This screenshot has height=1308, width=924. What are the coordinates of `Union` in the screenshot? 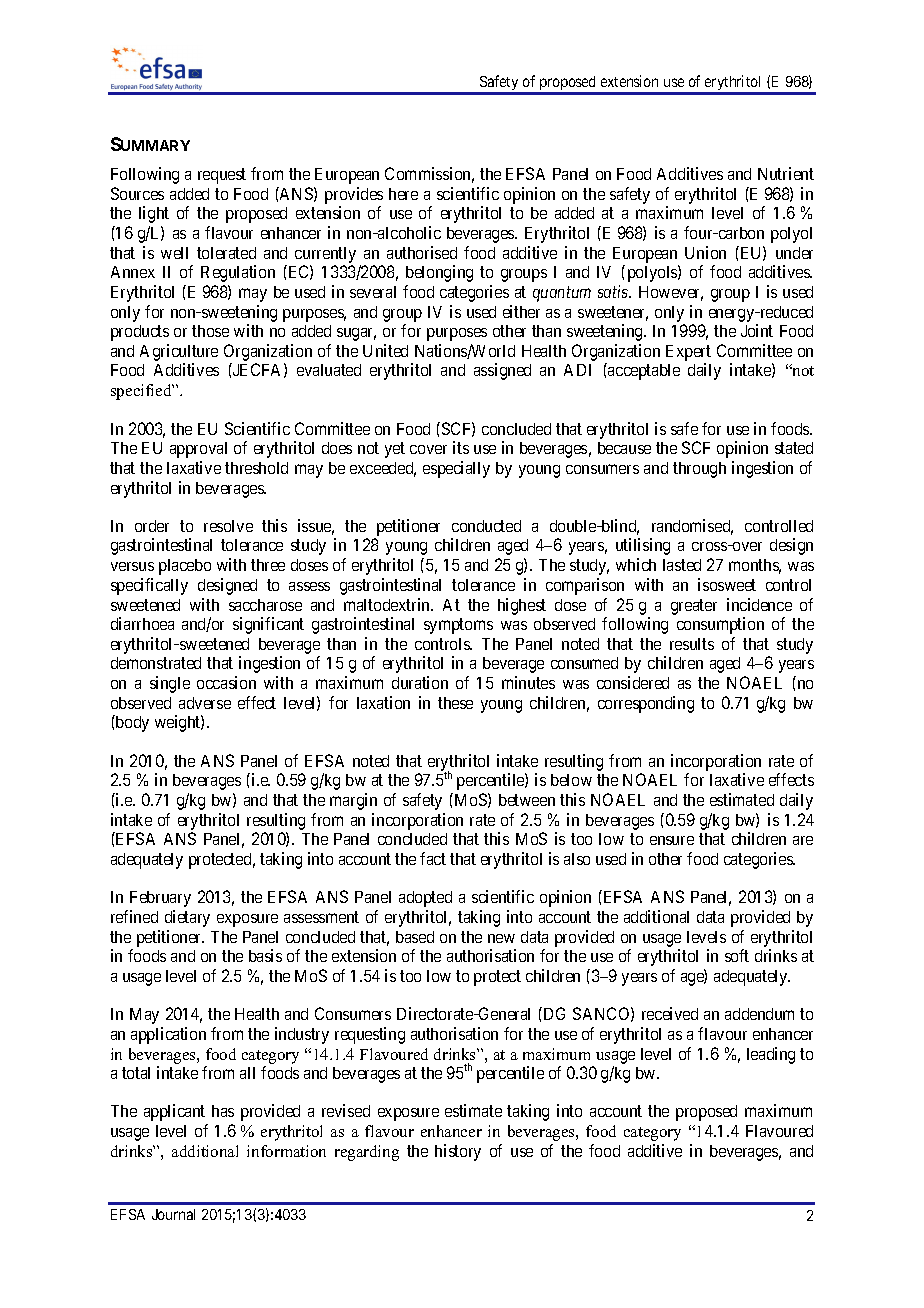 It's located at (705, 252).
